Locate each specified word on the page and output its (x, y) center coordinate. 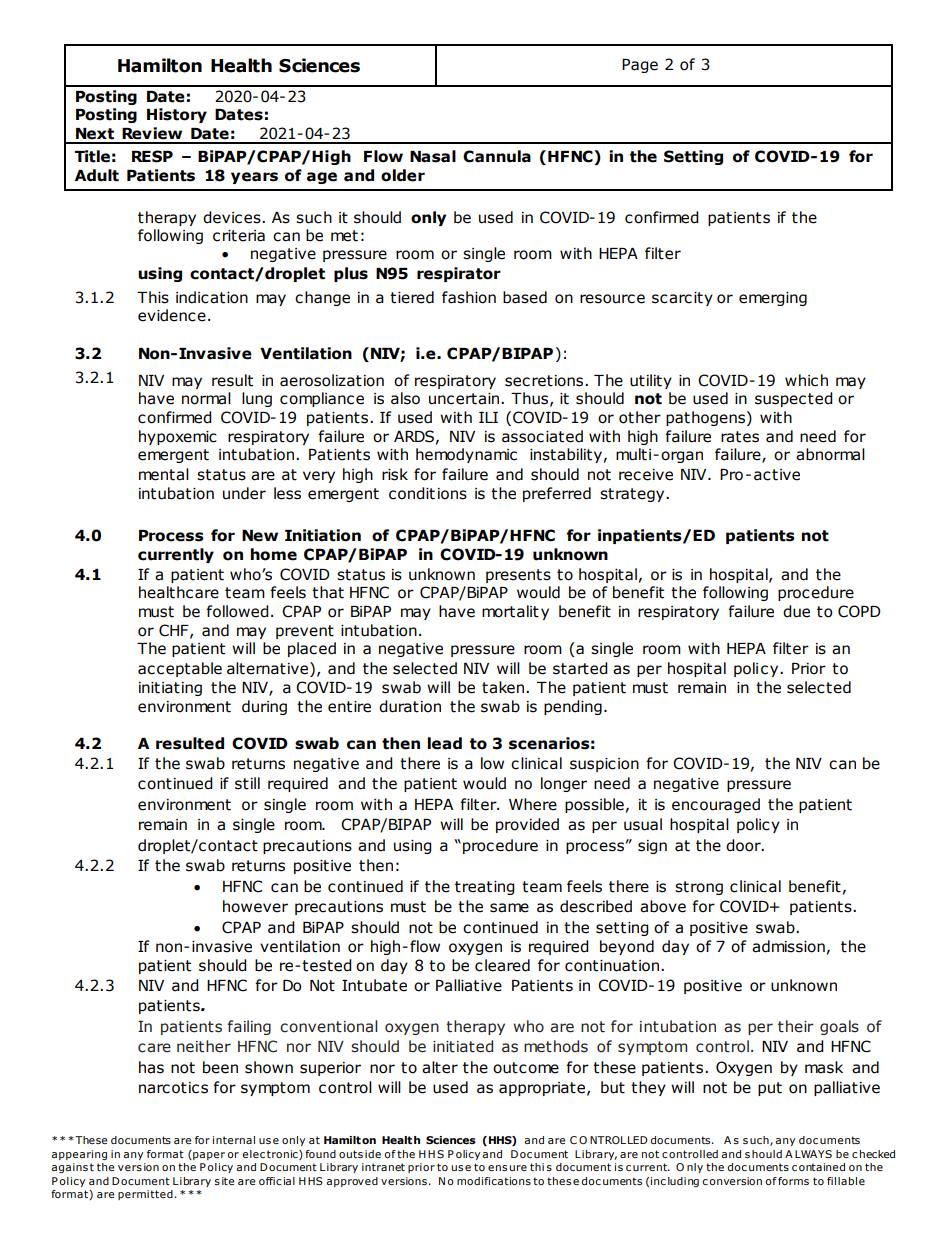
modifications (494, 1181)
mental (164, 474)
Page (640, 66)
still (247, 783)
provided (527, 825)
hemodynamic (466, 455)
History (177, 115)
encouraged (716, 805)
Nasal (433, 156)
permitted (145, 1195)
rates (740, 437)
